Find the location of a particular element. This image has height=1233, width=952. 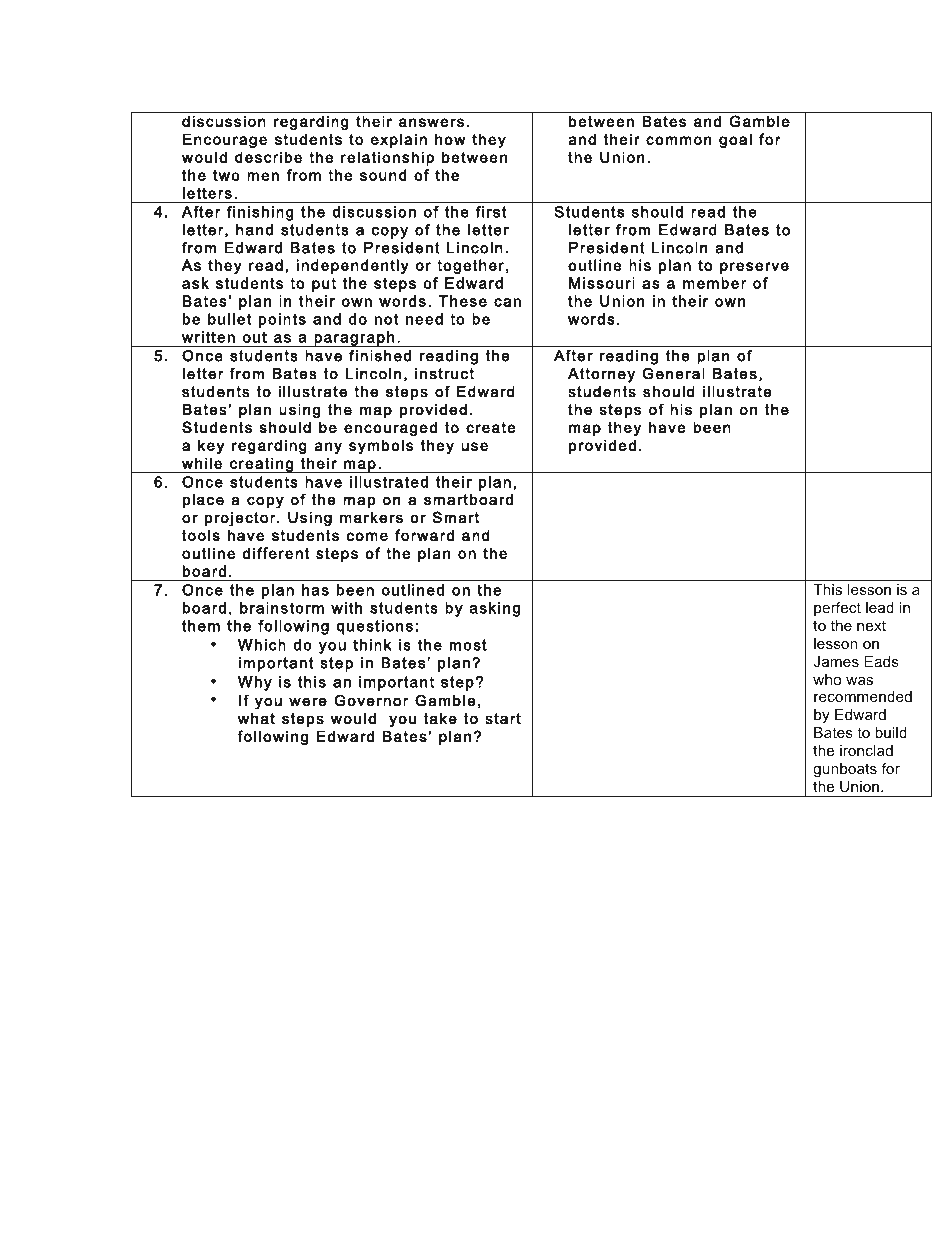

create is located at coordinates (491, 427).
